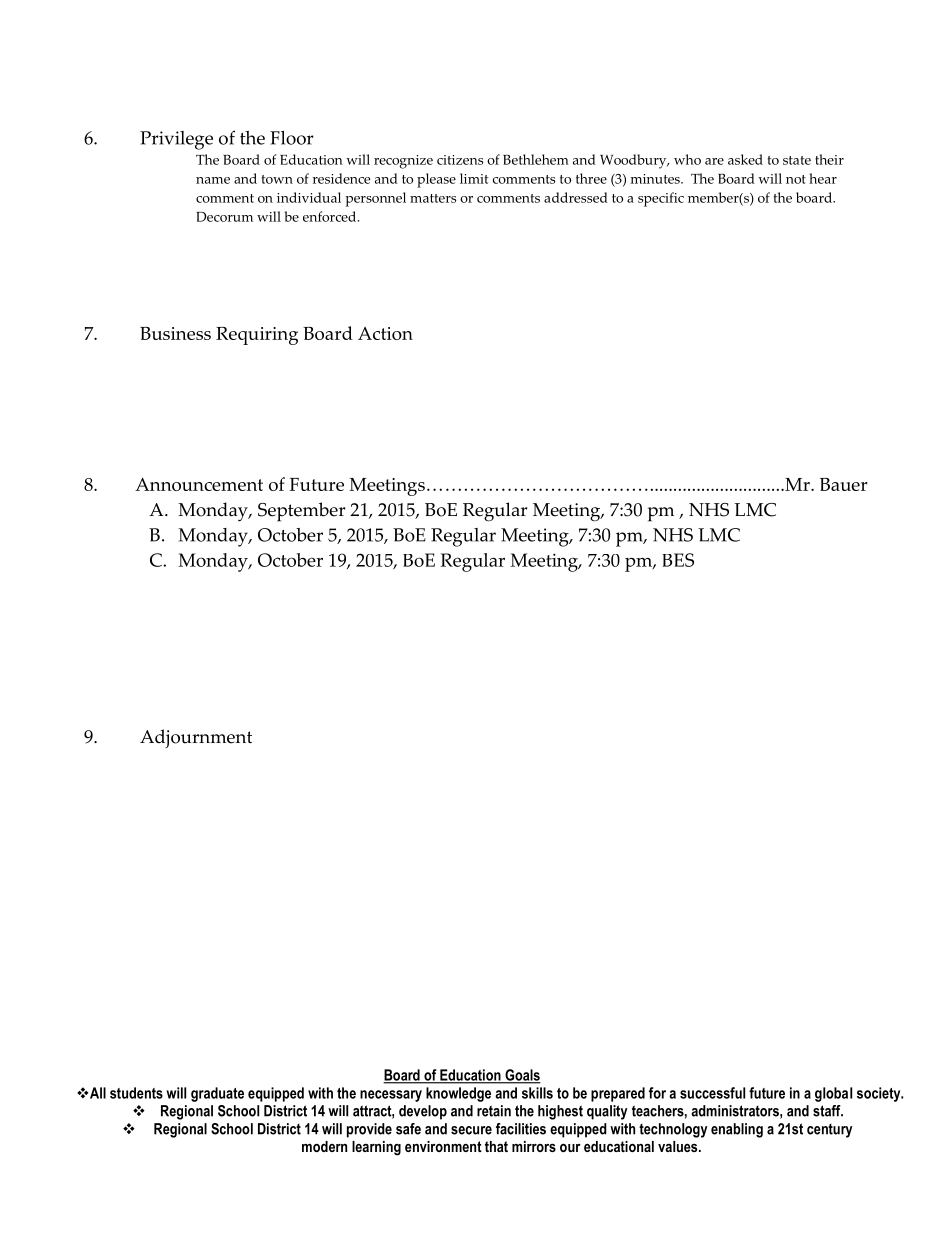 This image has height=1233, width=952. I want to click on enabling, so click(737, 1130).
